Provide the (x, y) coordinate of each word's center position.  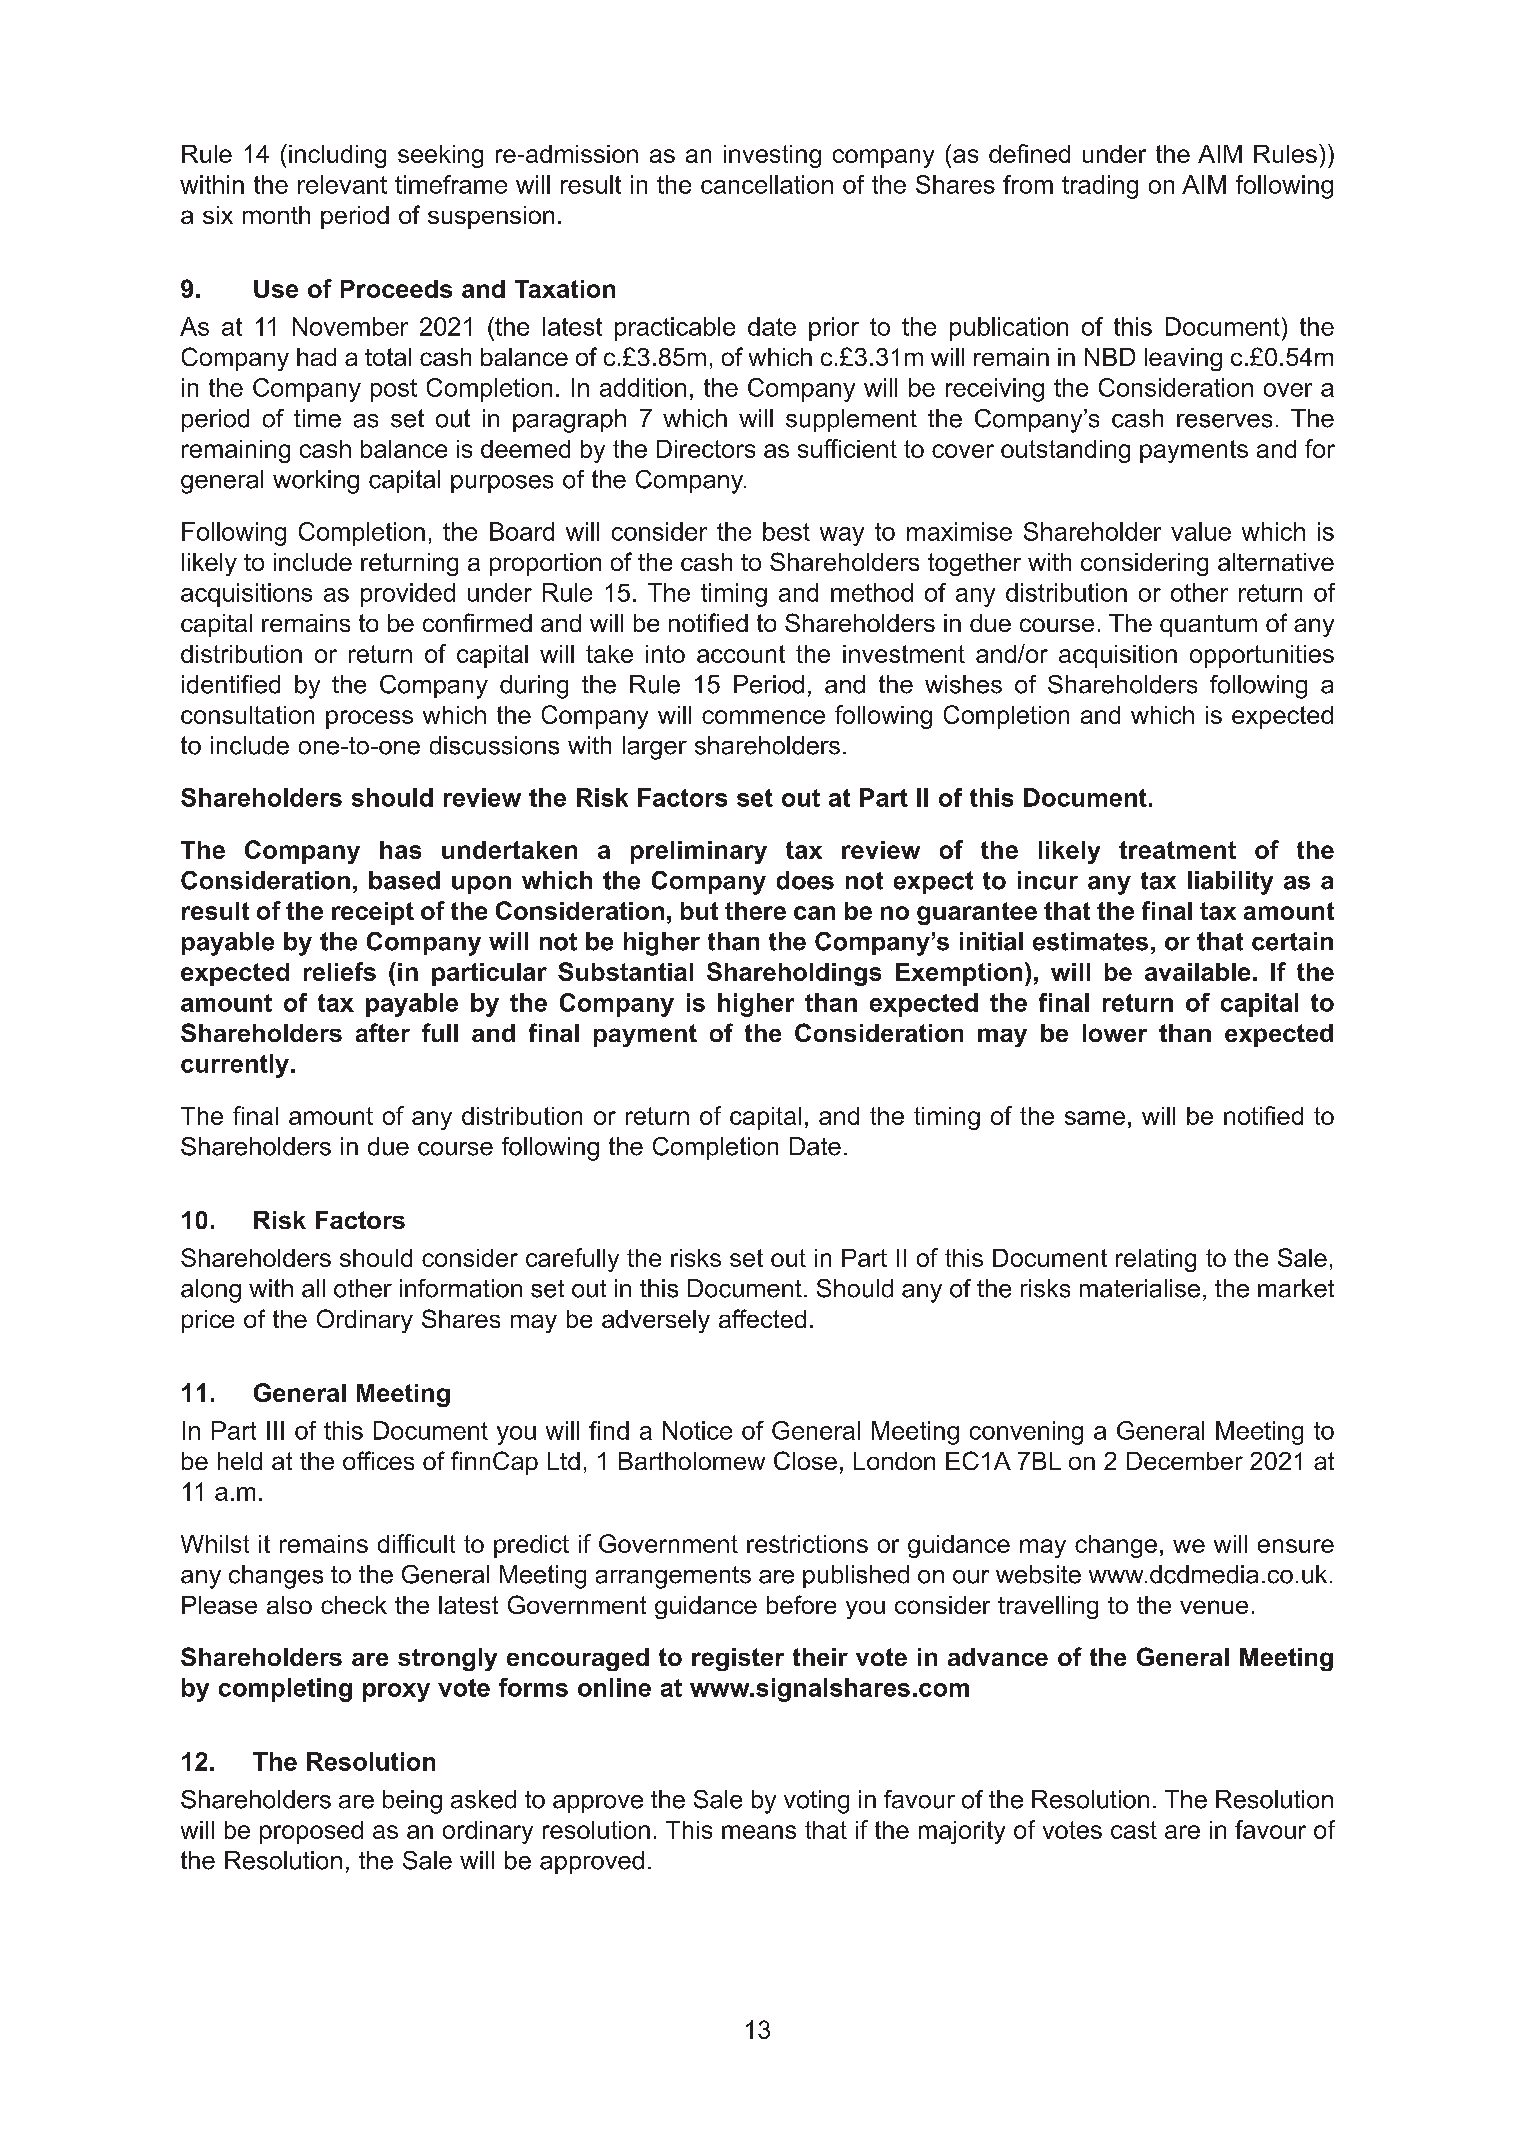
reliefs (340, 971)
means (759, 1832)
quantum (1208, 626)
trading (1100, 187)
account (741, 654)
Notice (697, 1430)
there (755, 911)
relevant (342, 184)
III (275, 1430)
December (1185, 1461)
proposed (311, 1832)
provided (408, 595)
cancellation (767, 184)
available (1197, 972)
